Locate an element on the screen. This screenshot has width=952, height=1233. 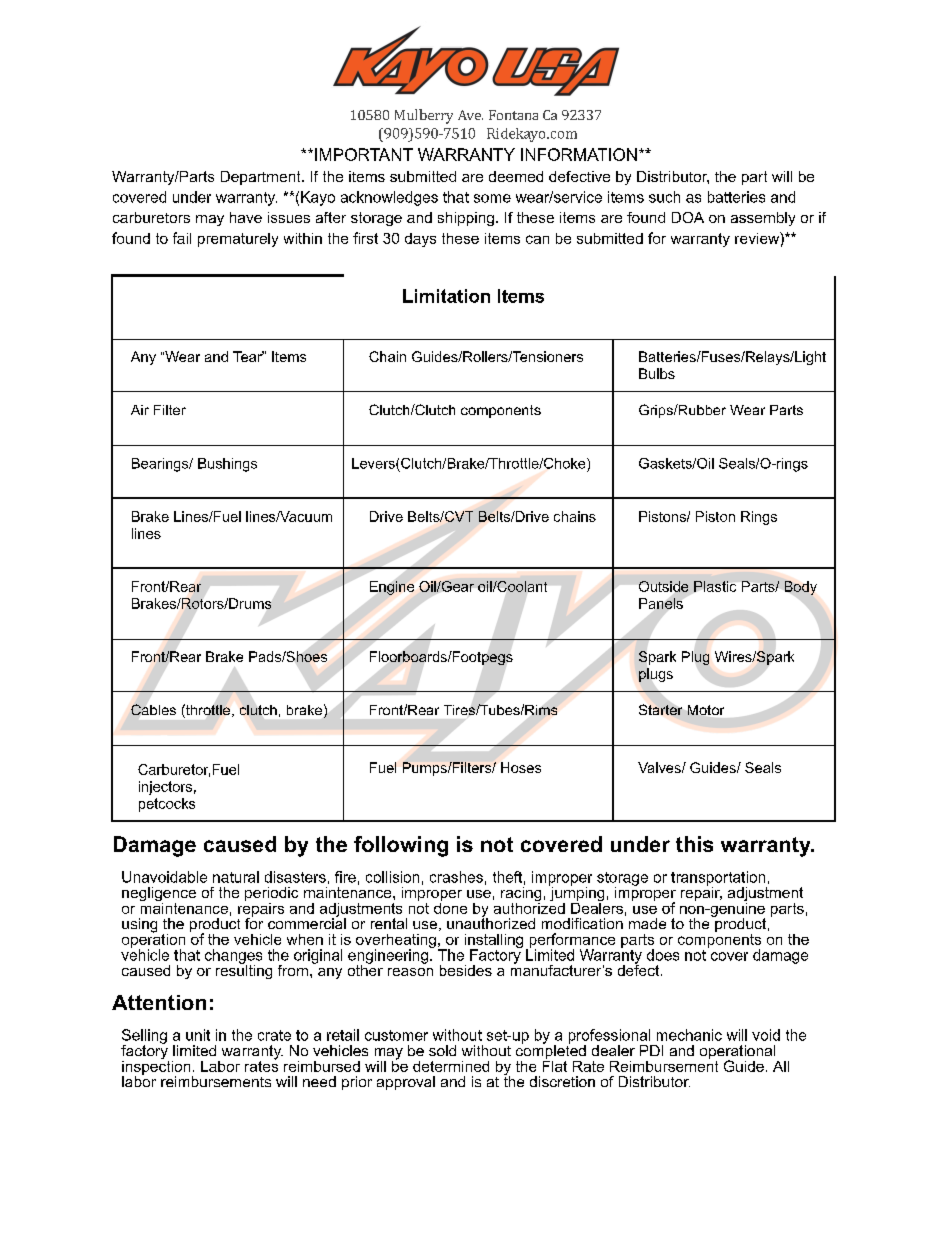
have is located at coordinates (246, 217).
